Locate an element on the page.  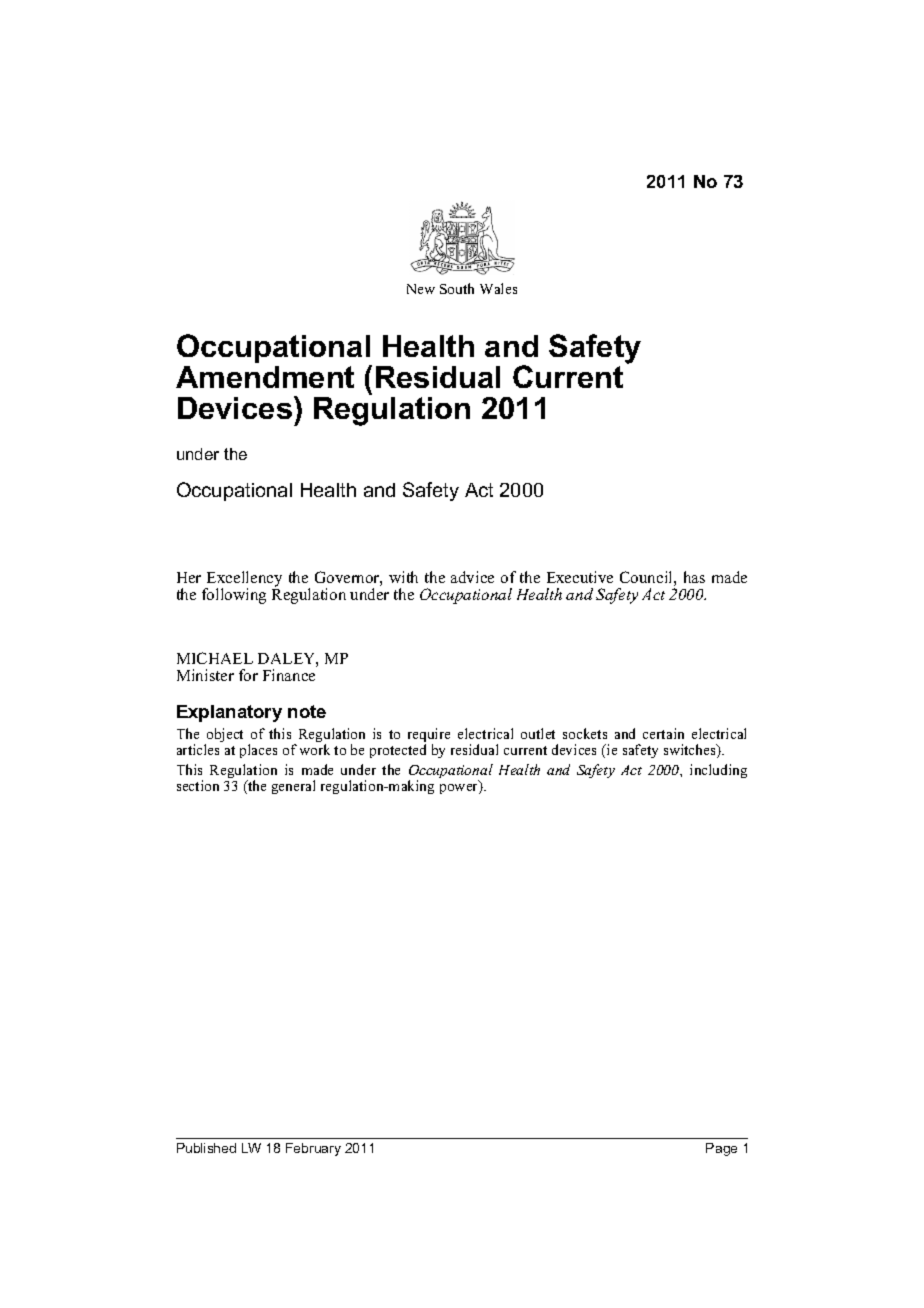
MICHAEL is located at coordinates (215, 658).
